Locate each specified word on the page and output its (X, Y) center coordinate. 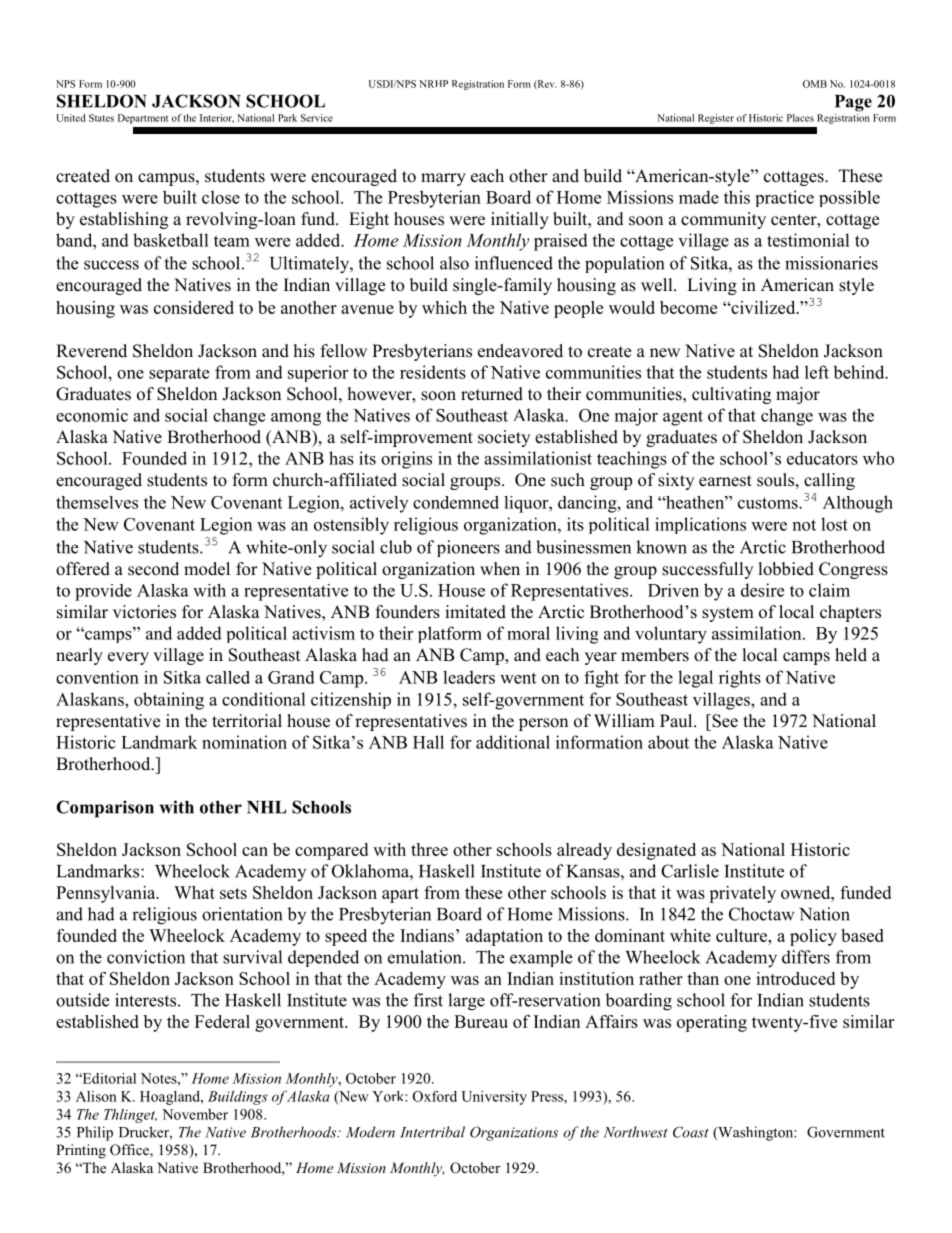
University (494, 1098)
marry (443, 179)
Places (800, 118)
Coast (691, 1132)
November (195, 1114)
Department (143, 119)
